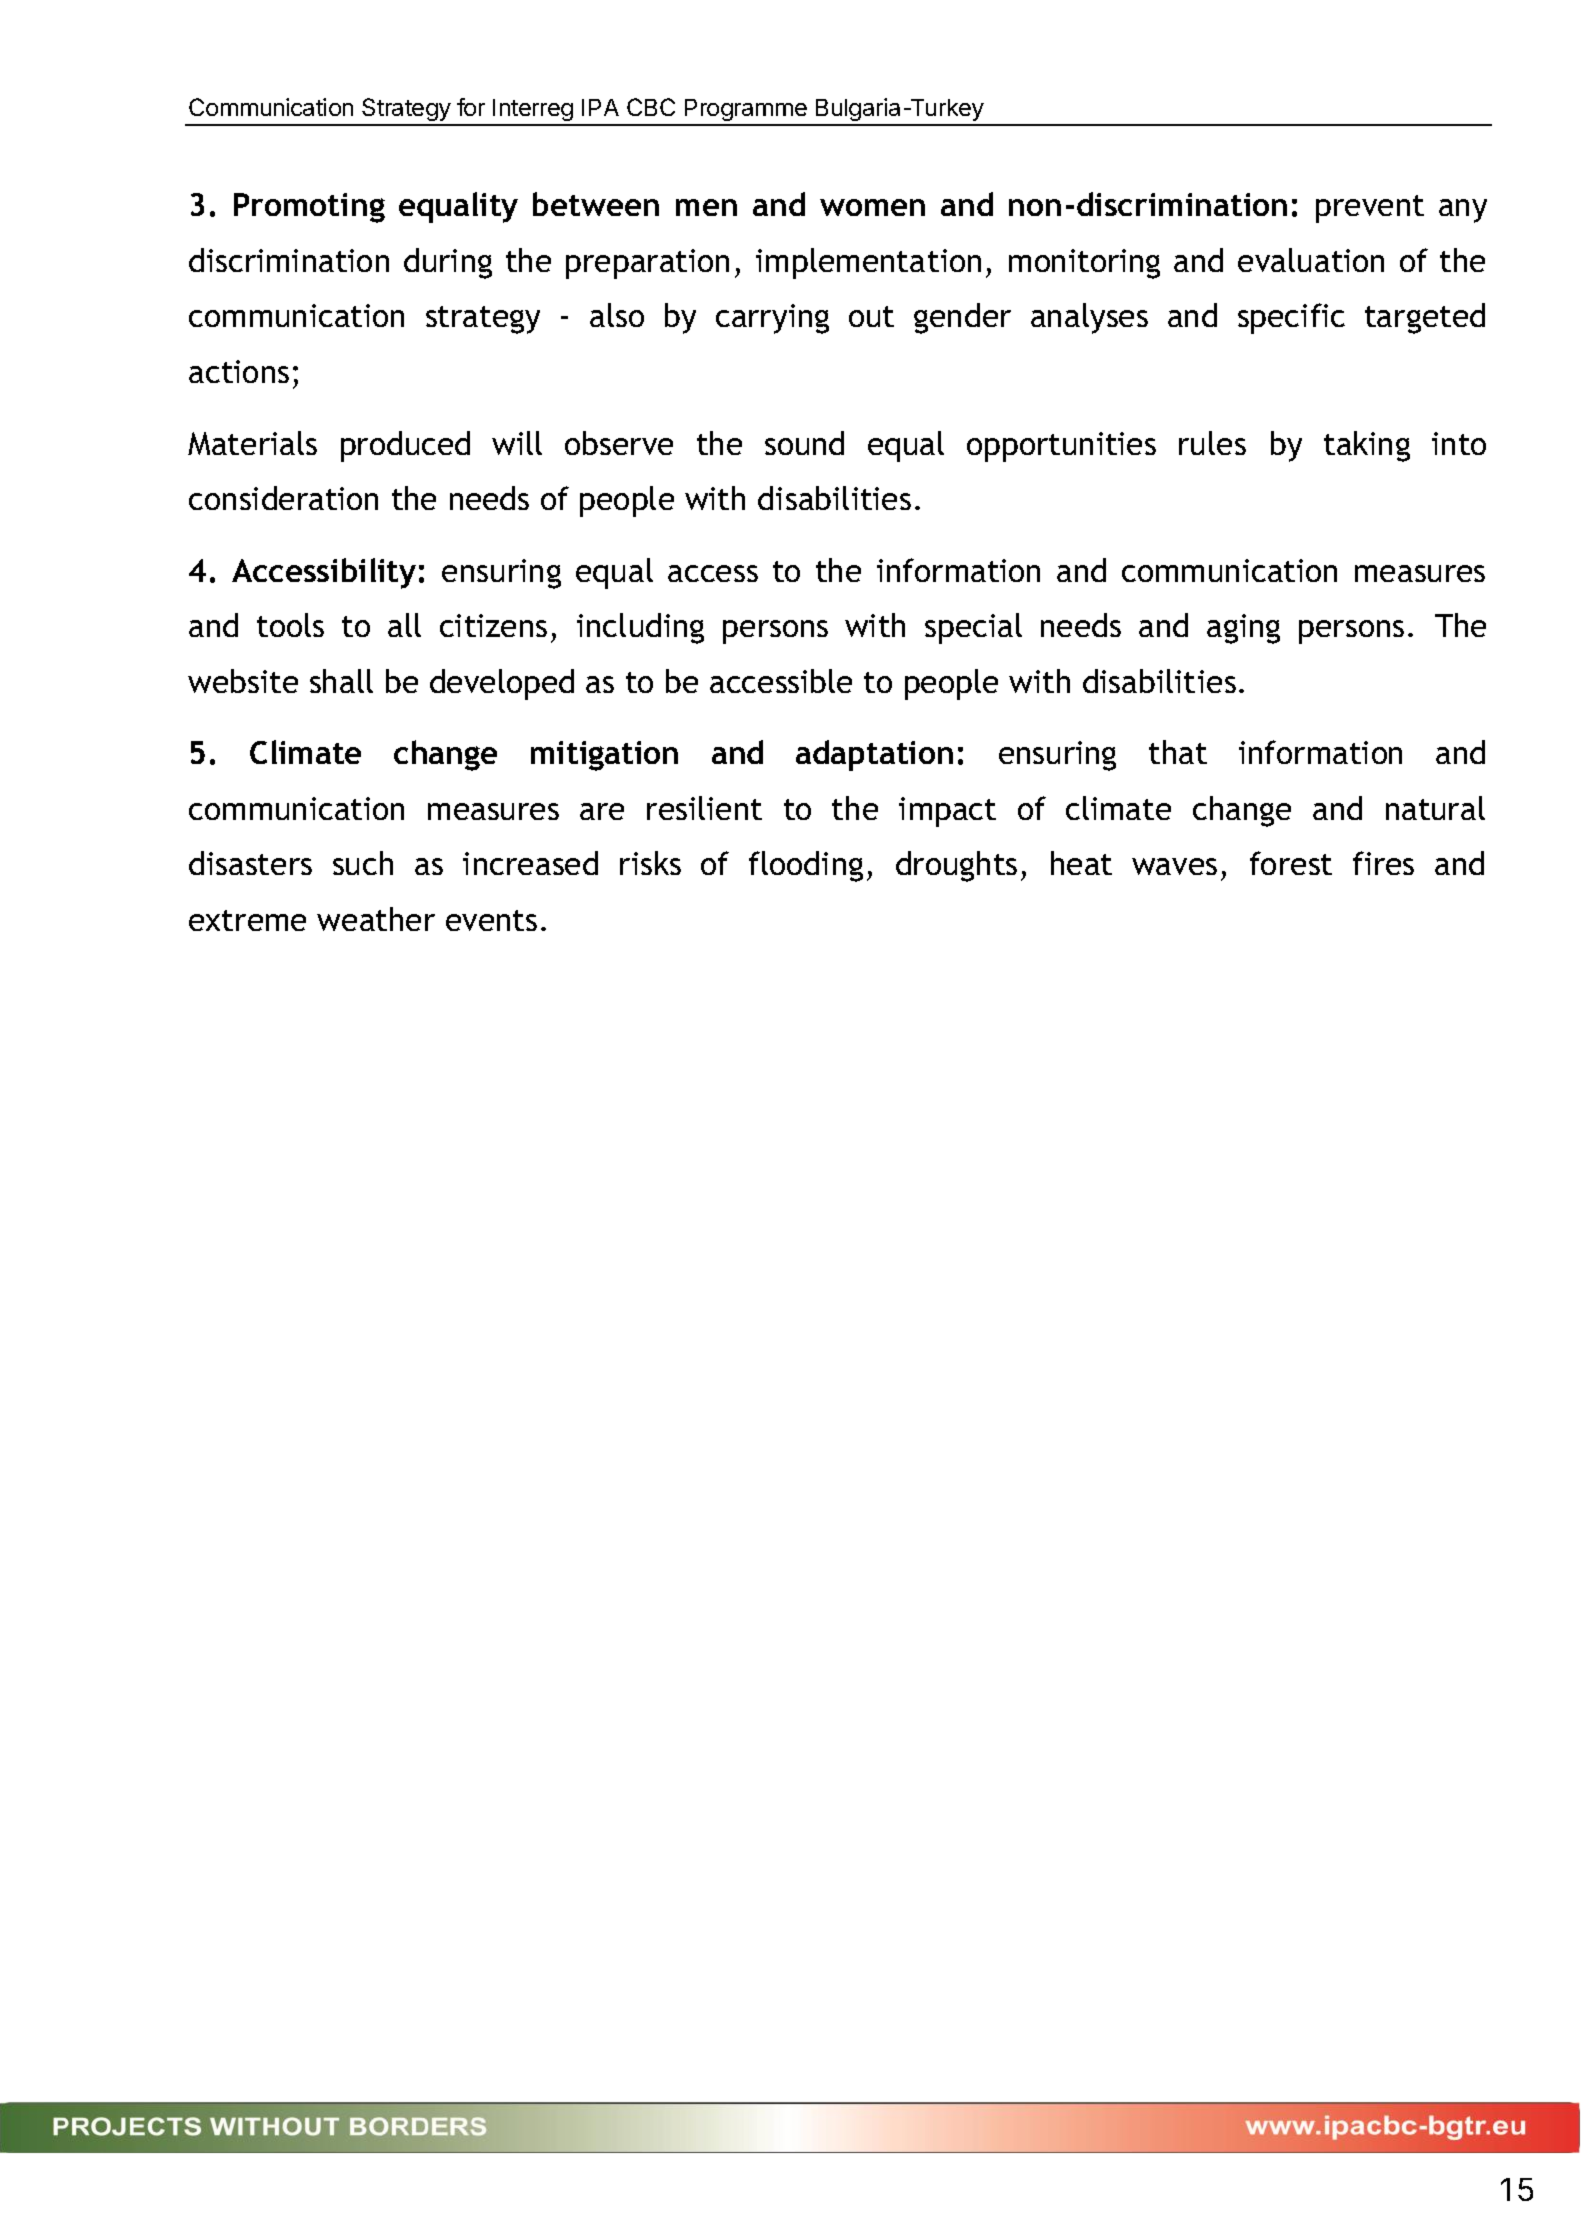  I want to click on special, so click(973, 628).
